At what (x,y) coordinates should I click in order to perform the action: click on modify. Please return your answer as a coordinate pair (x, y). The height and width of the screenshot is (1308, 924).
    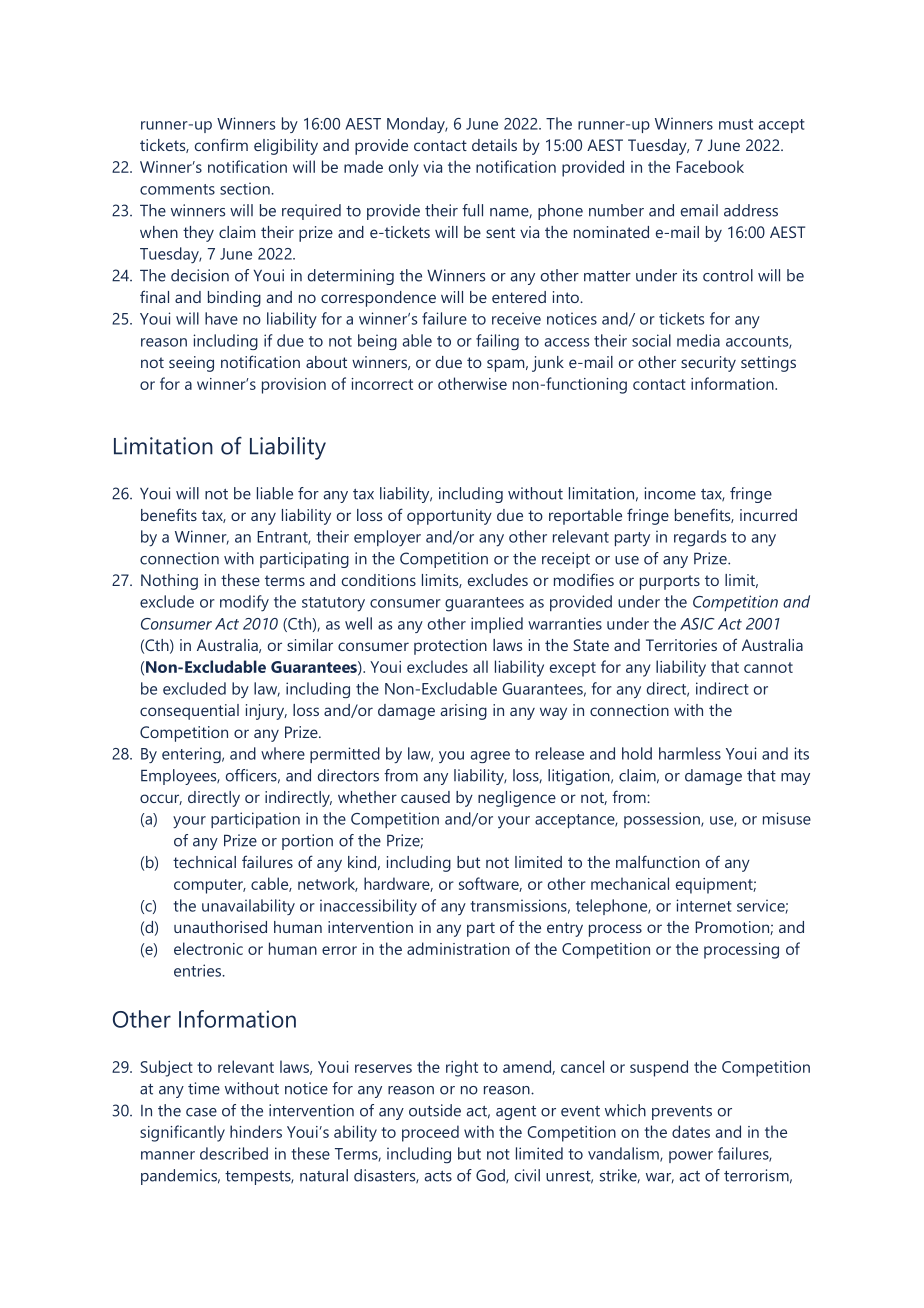
    Looking at the image, I should click on (244, 603).
